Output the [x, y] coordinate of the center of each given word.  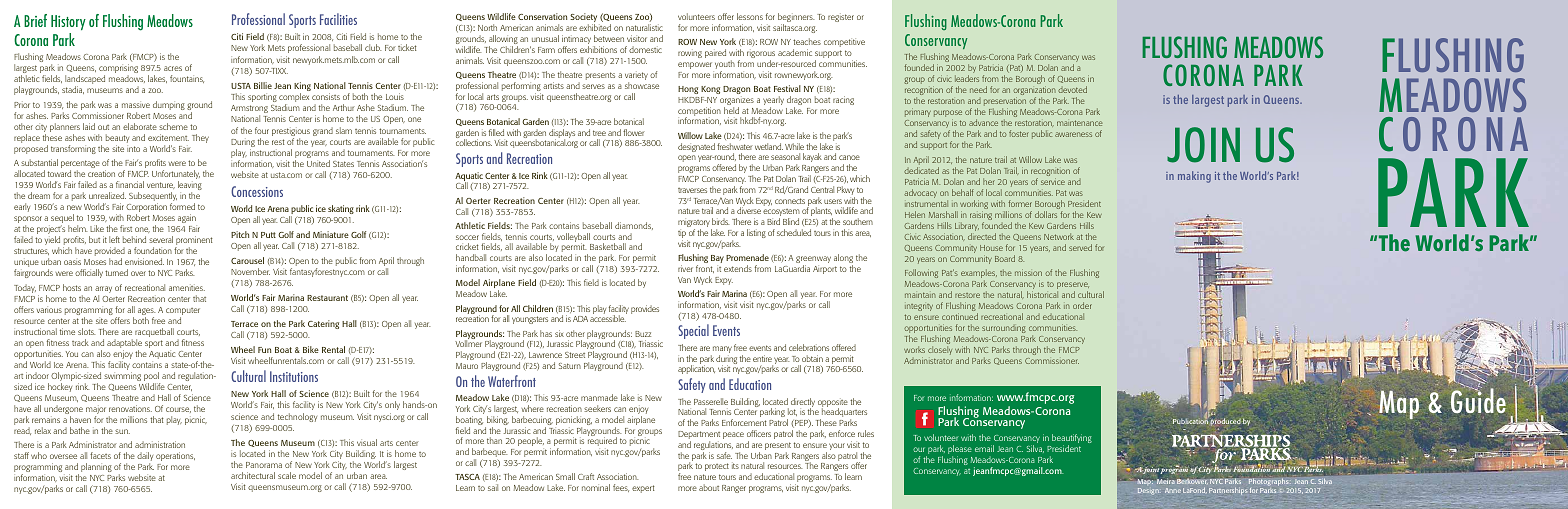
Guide [1478, 399]
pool [152, 378]
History [68, 22]
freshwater [735, 146]
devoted [1072, 89]
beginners [796, 19]
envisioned [144, 261]
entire [762, 358]
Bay [717, 260]
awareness [1073, 134]
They [200, 138]
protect [717, 467]
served [1080, 247]
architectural [253, 475]
